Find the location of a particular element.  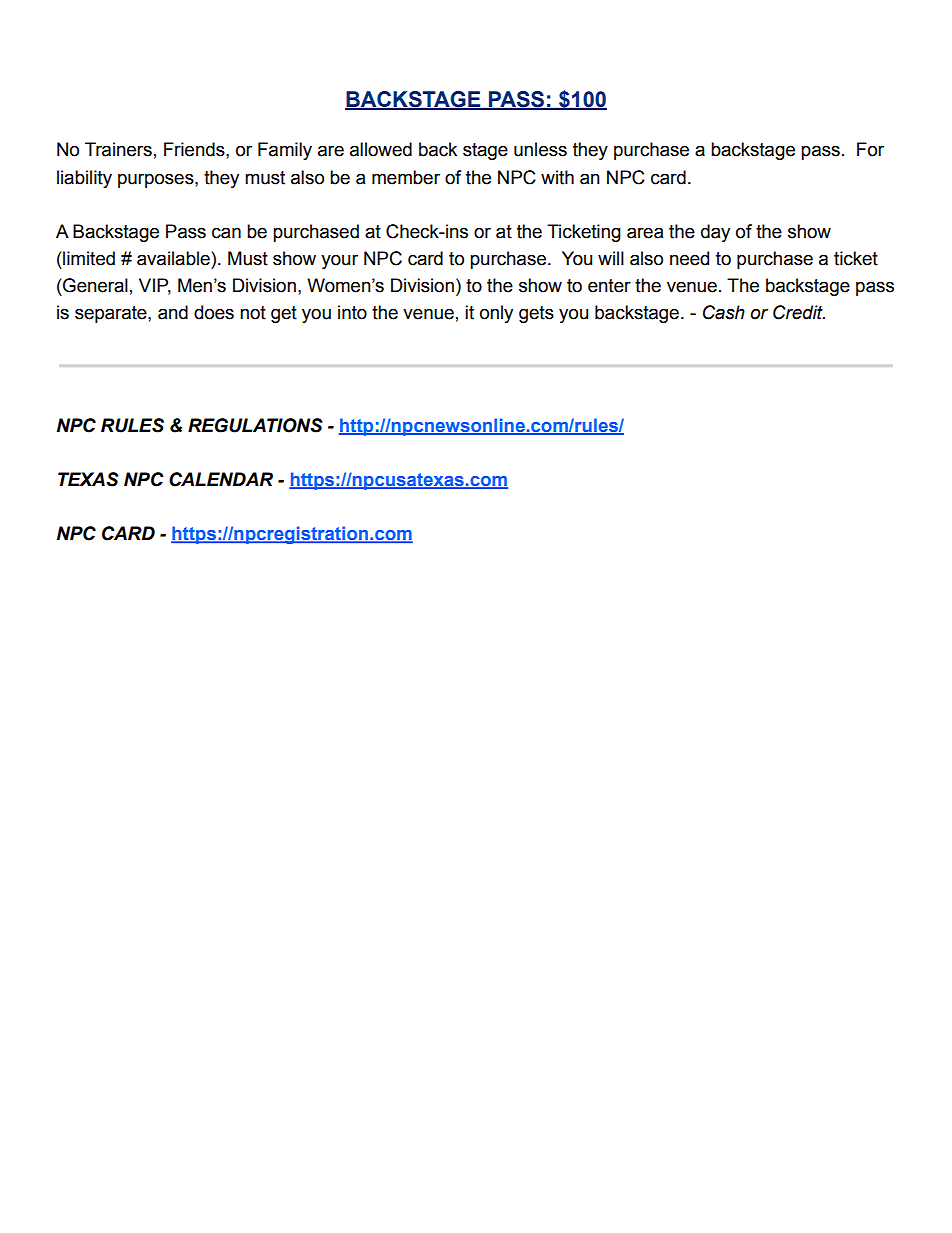

REGULATIONS is located at coordinates (255, 425).
